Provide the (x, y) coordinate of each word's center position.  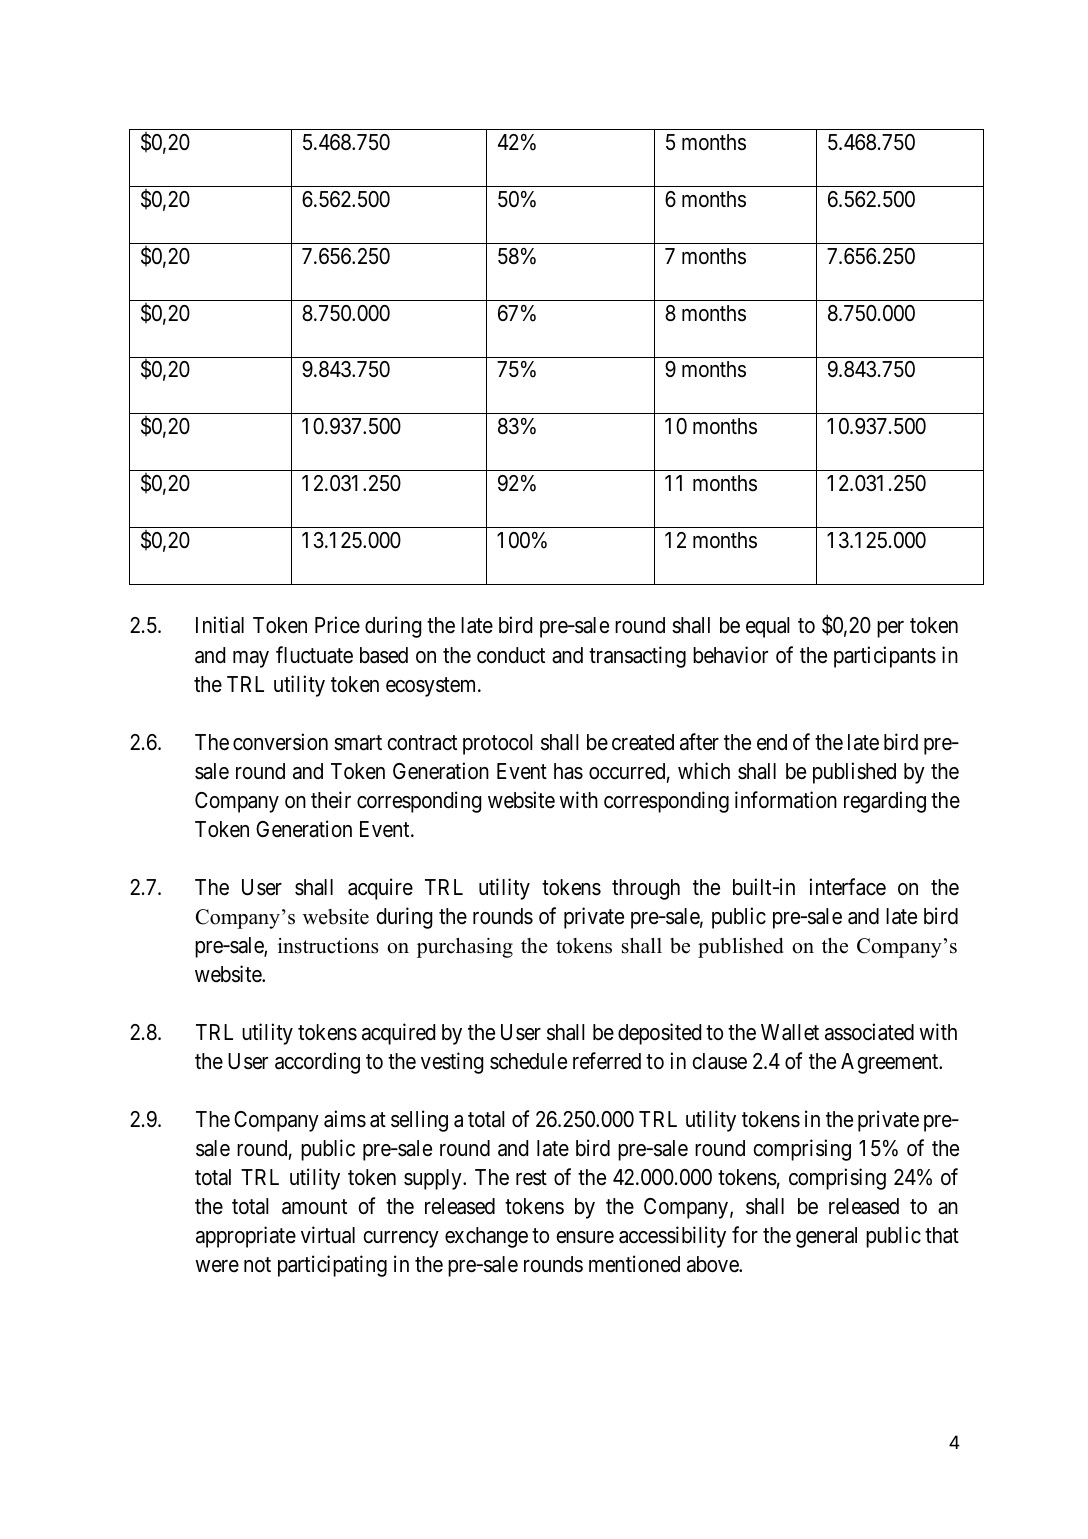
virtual (328, 1235)
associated (869, 1032)
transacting (637, 657)
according (317, 1063)
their (331, 799)
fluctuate (314, 655)
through (646, 889)
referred (607, 1061)
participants (885, 657)
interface (847, 887)
